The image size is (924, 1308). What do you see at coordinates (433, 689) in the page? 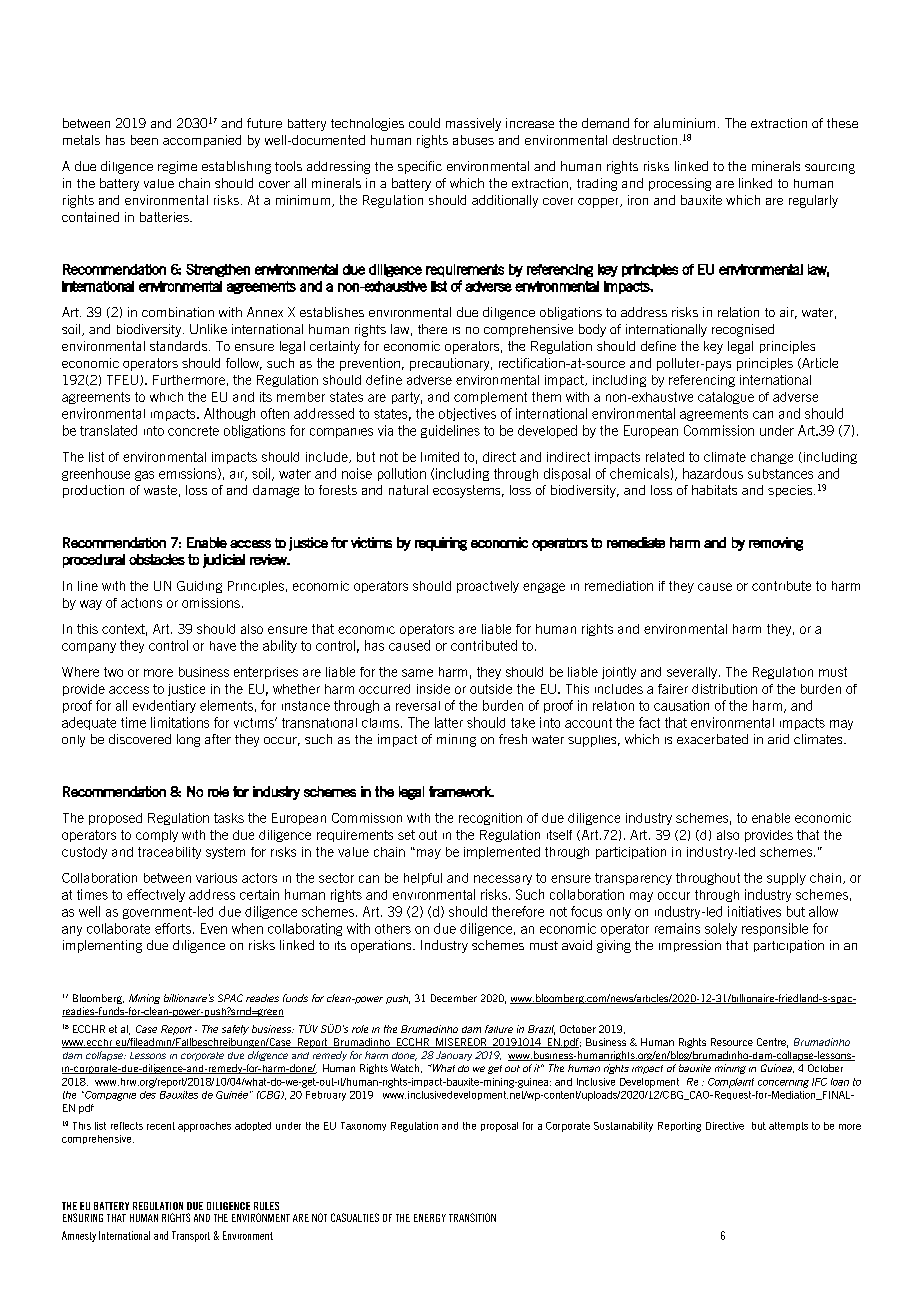
I see `inside` at bounding box center [433, 689].
